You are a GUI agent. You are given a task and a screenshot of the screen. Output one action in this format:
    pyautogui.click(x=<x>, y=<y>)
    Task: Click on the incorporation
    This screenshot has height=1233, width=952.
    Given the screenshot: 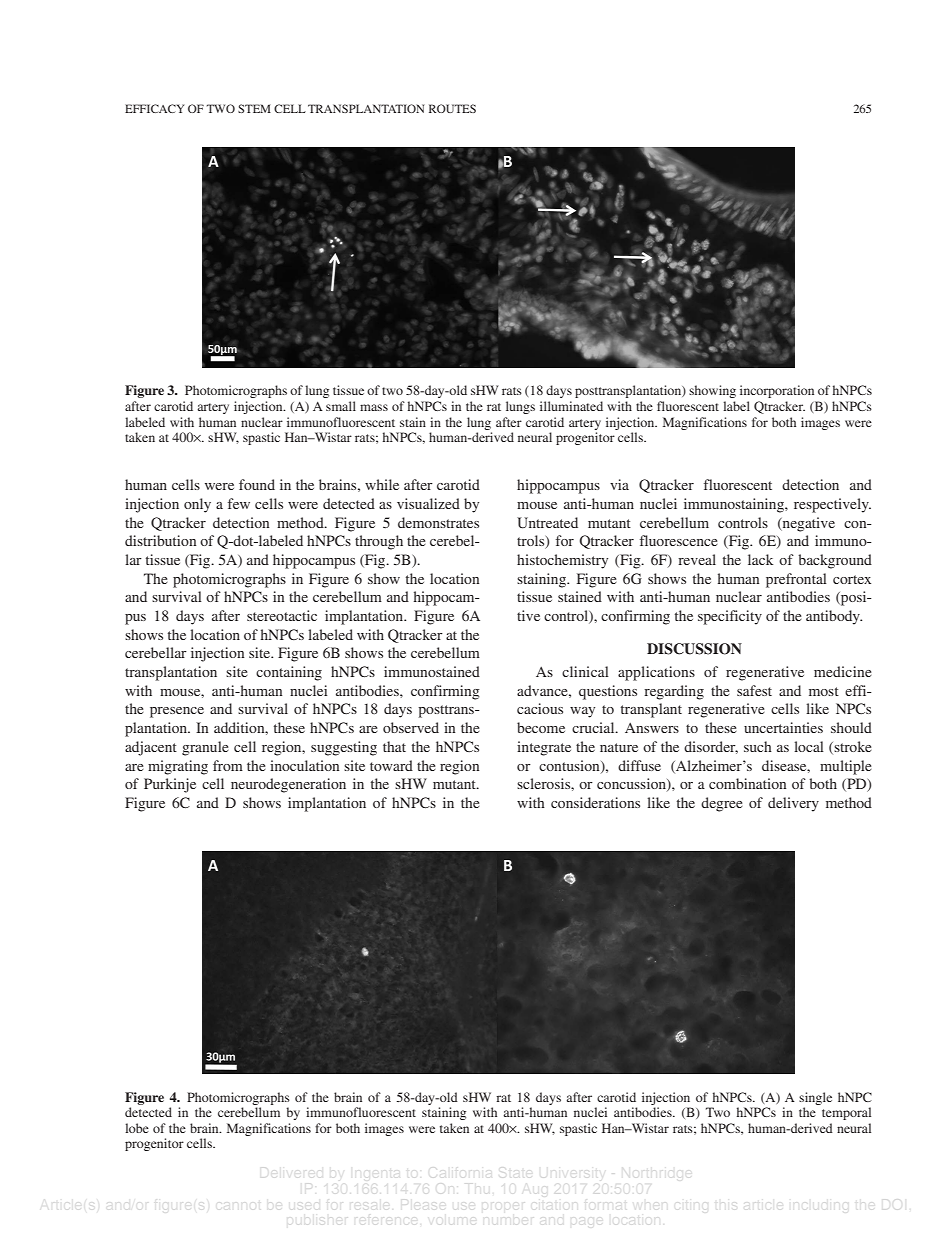 What is the action you would take?
    pyautogui.click(x=777, y=391)
